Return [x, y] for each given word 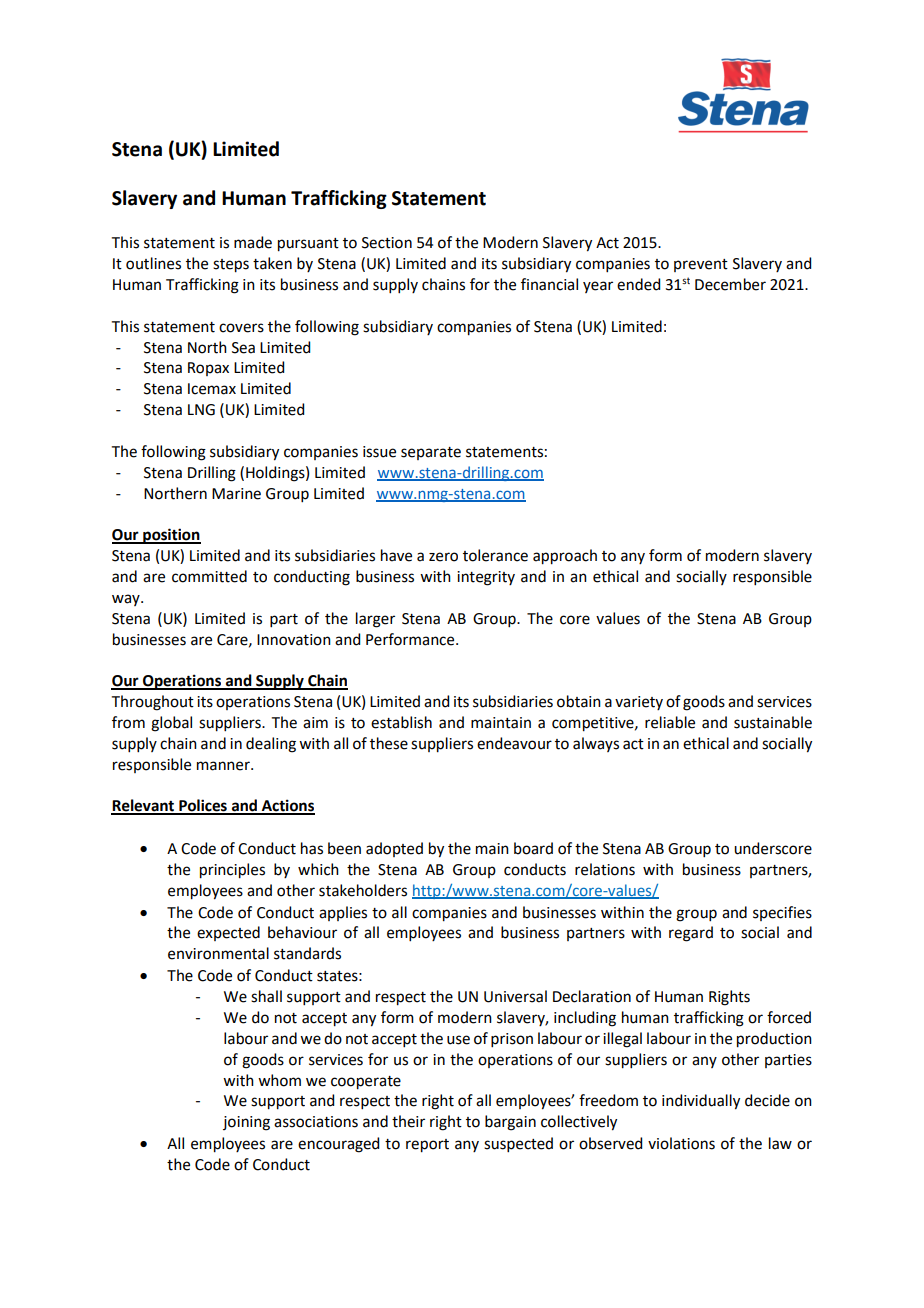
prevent [701, 265]
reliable [670, 722]
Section [387, 243]
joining [246, 1123]
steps [231, 266]
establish [401, 722]
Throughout [153, 703]
